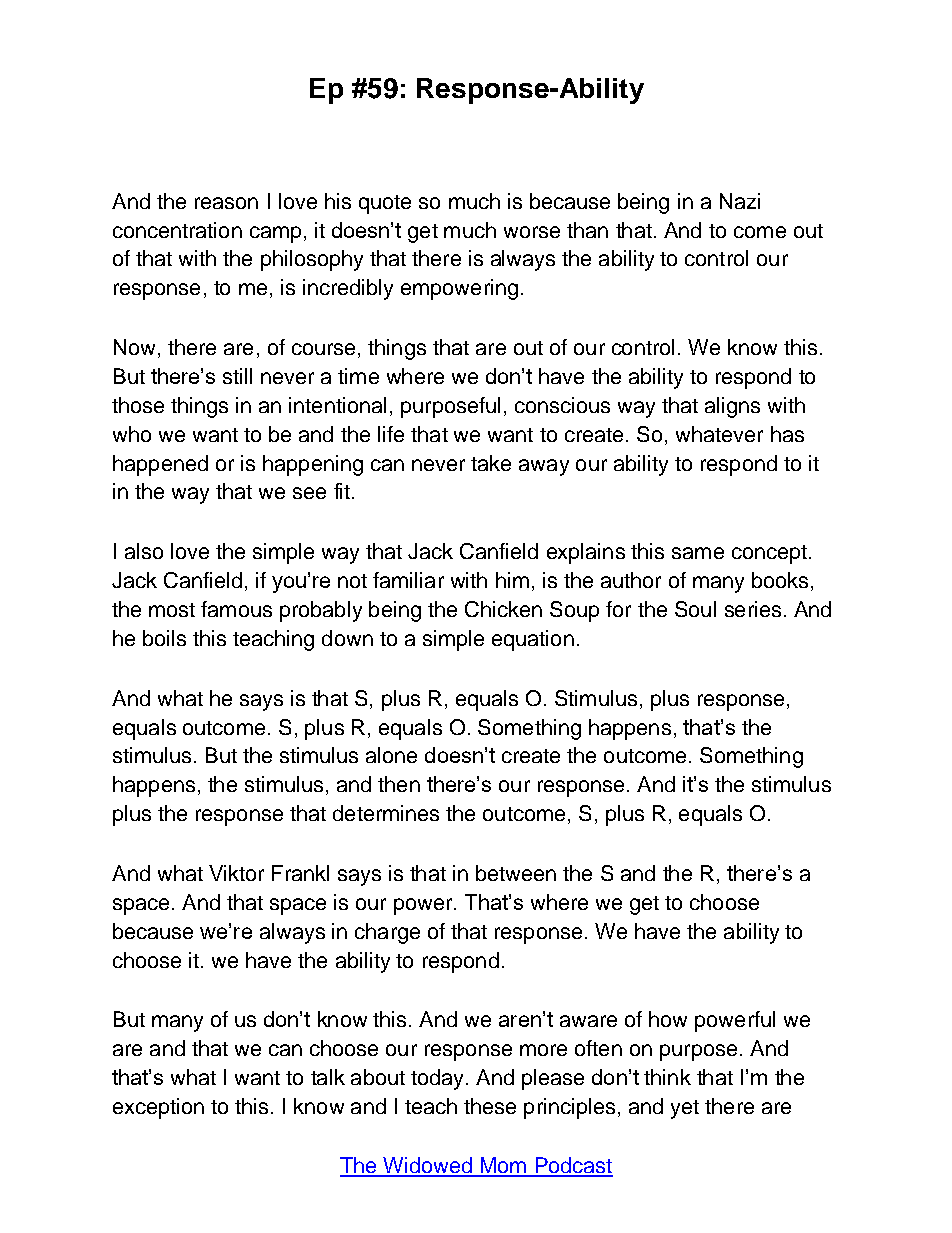 Image resolution: width=952 pixels, height=1233 pixels. I want to click on Viktor, so click(236, 873).
